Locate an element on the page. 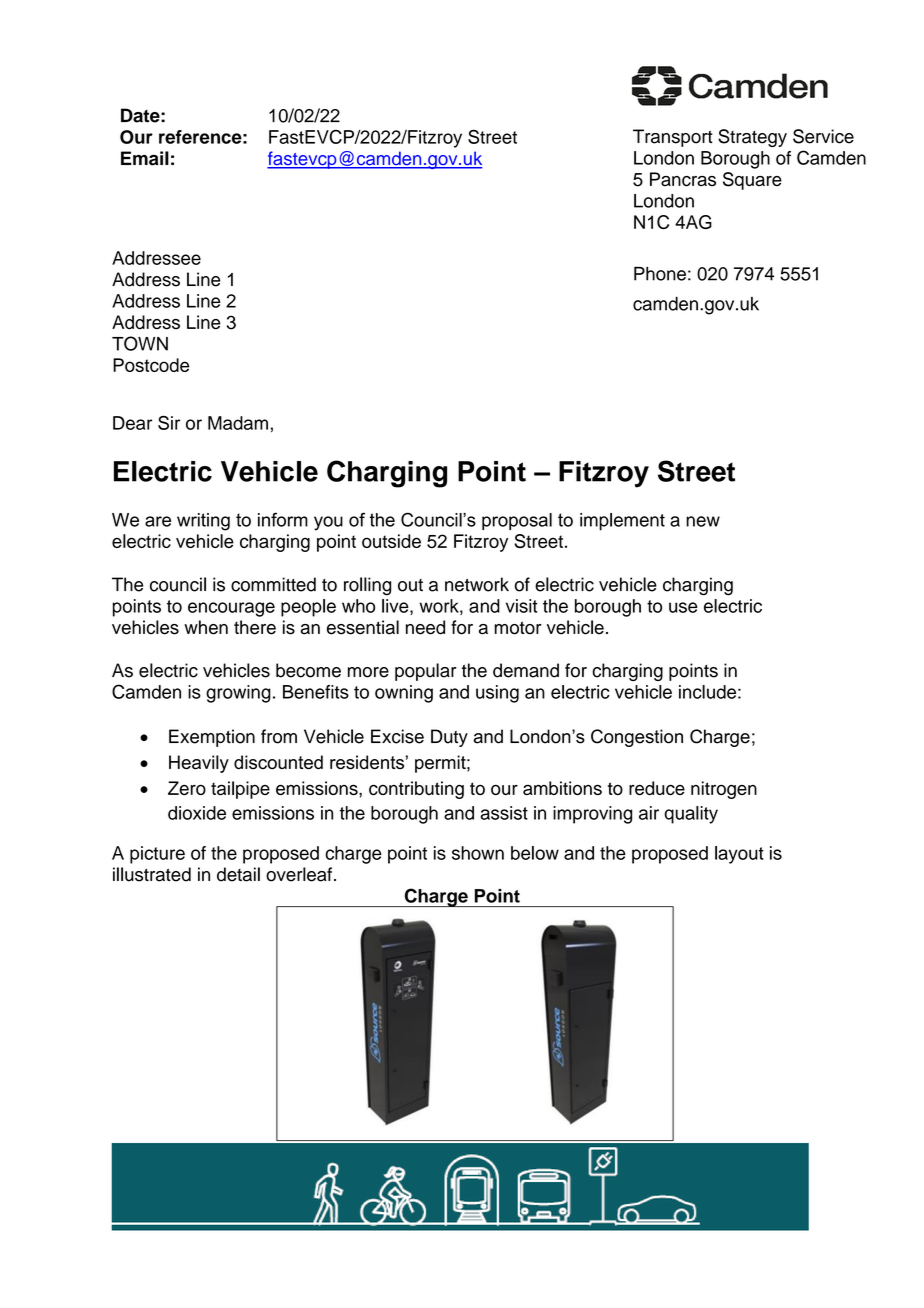 The width and height of the document is (924, 1308). Transport is located at coordinates (673, 138).
